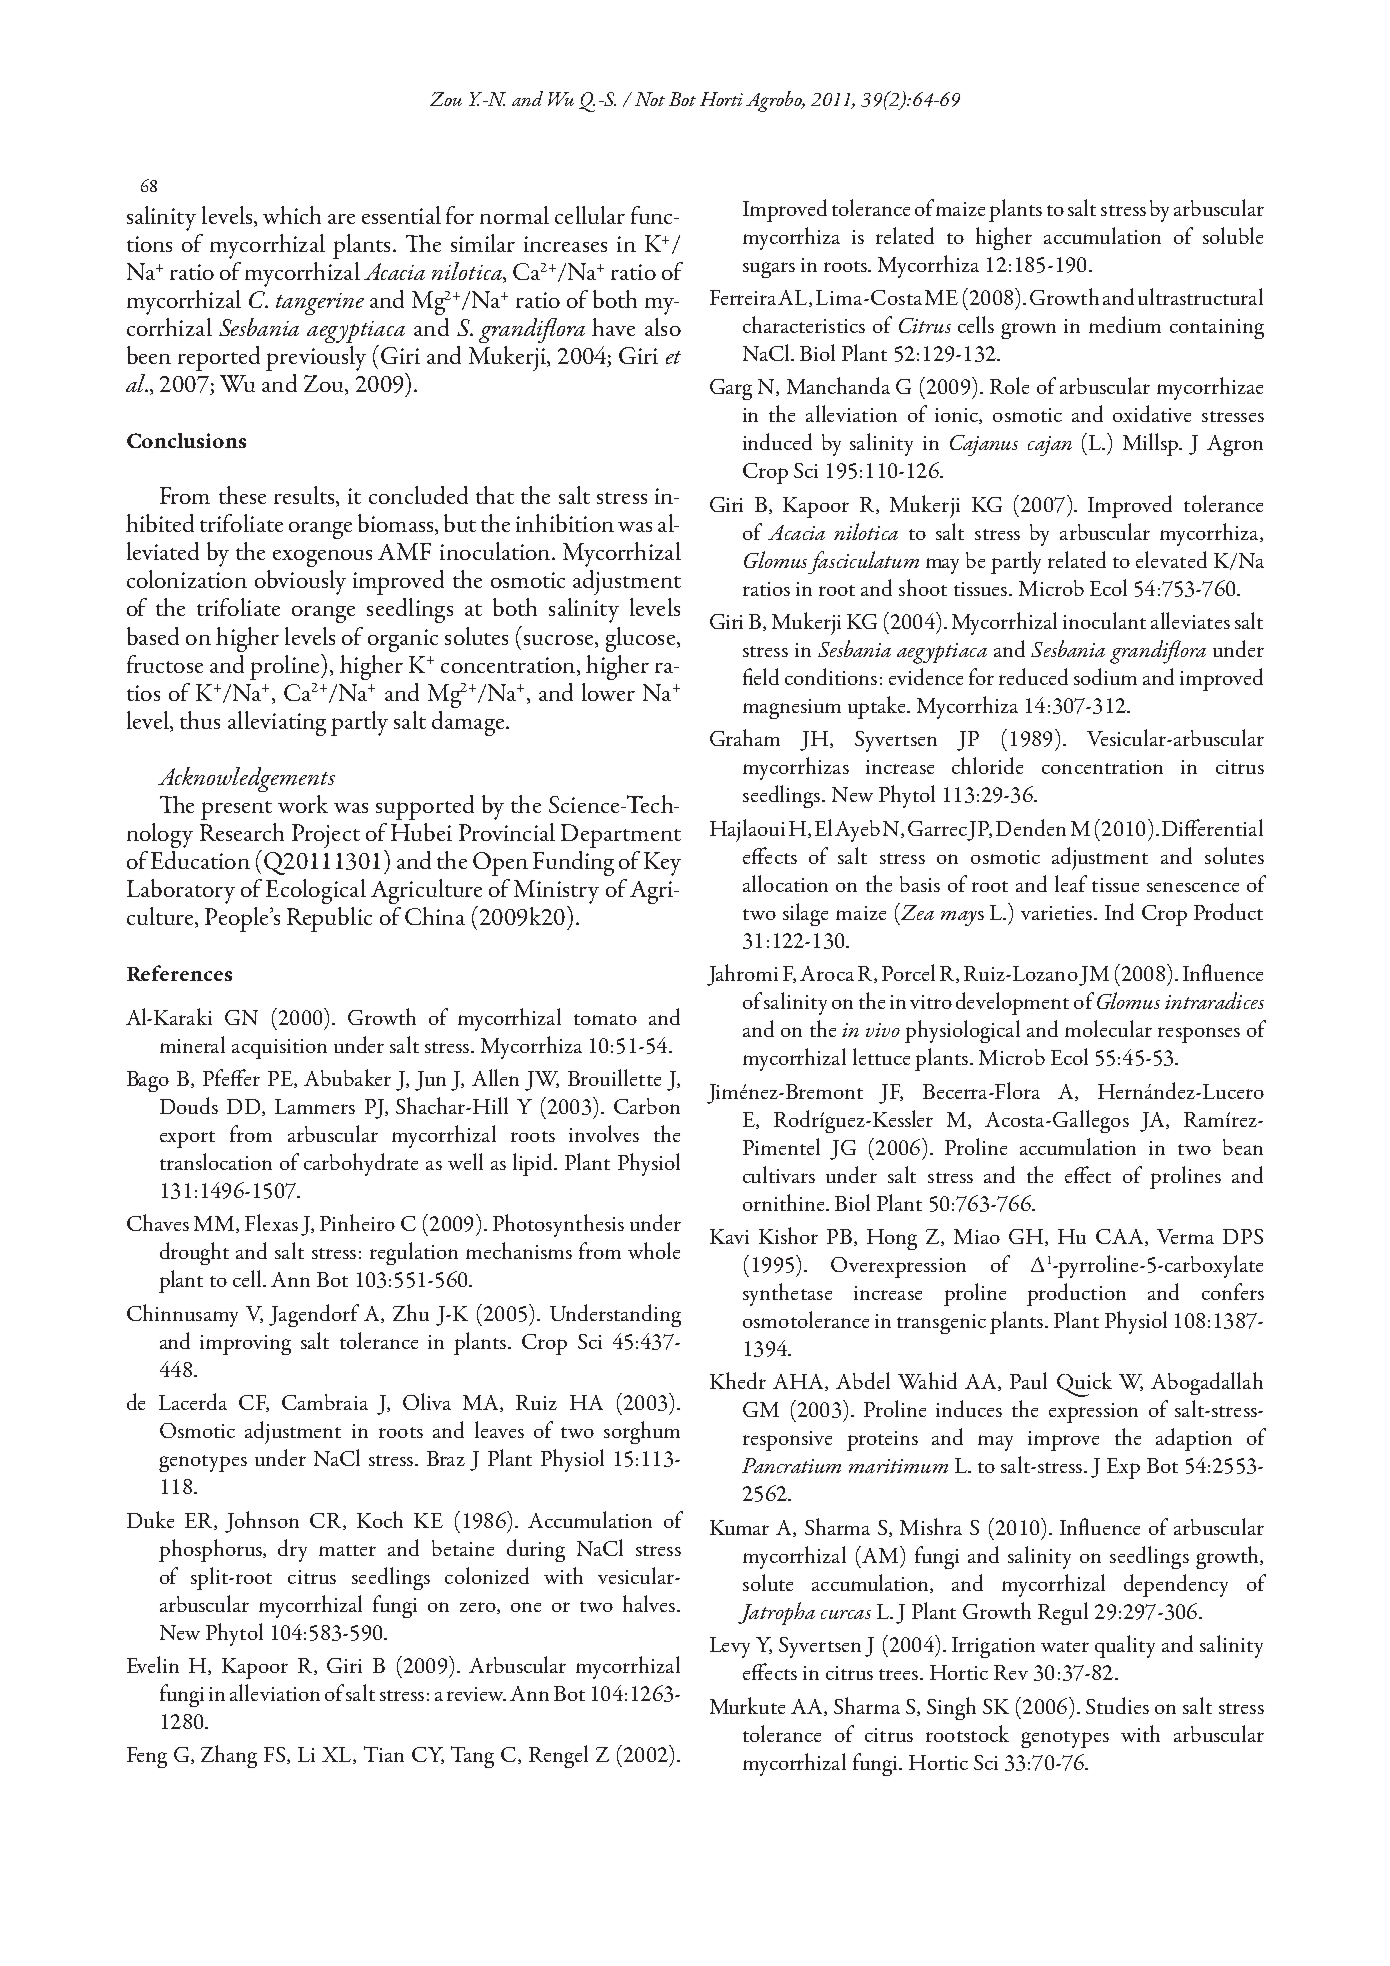 This image has height=1966, width=1390. What do you see at coordinates (216, 1161) in the image?
I see `translocation` at bounding box center [216, 1161].
